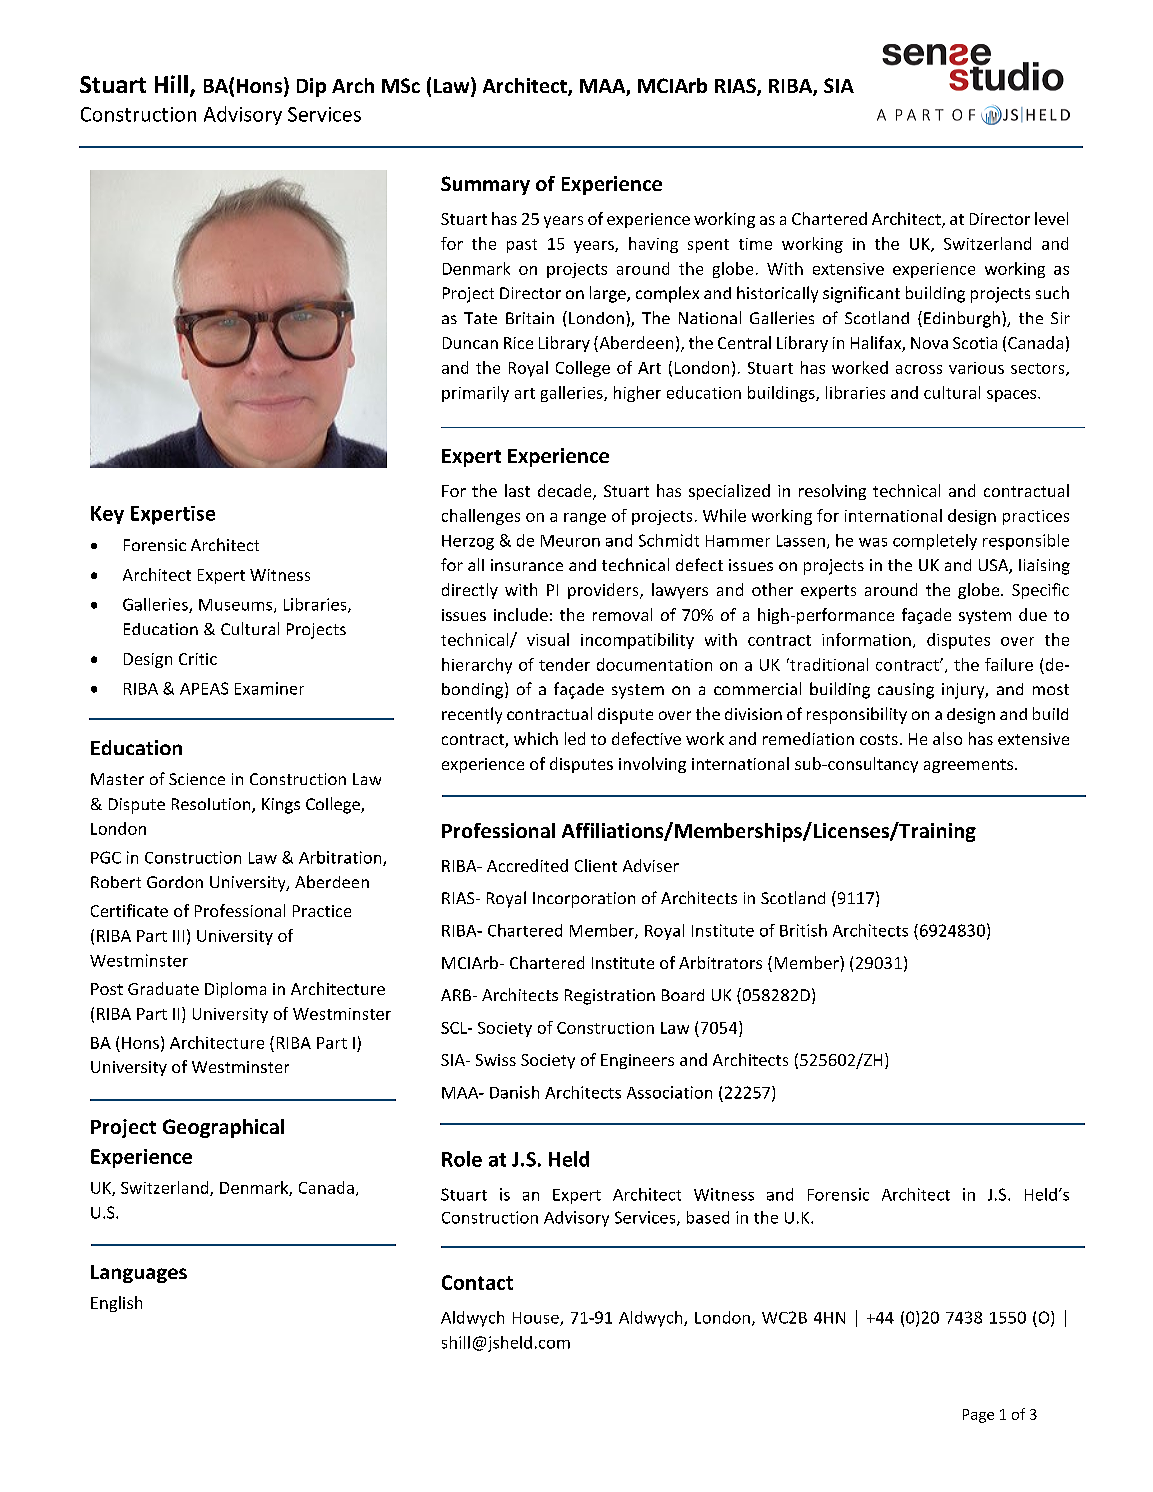 This screenshot has width=1153, height=1492. What do you see at coordinates (610, 997) in the screenshot?
I see `Registration` at bounding box center [610, 997].
